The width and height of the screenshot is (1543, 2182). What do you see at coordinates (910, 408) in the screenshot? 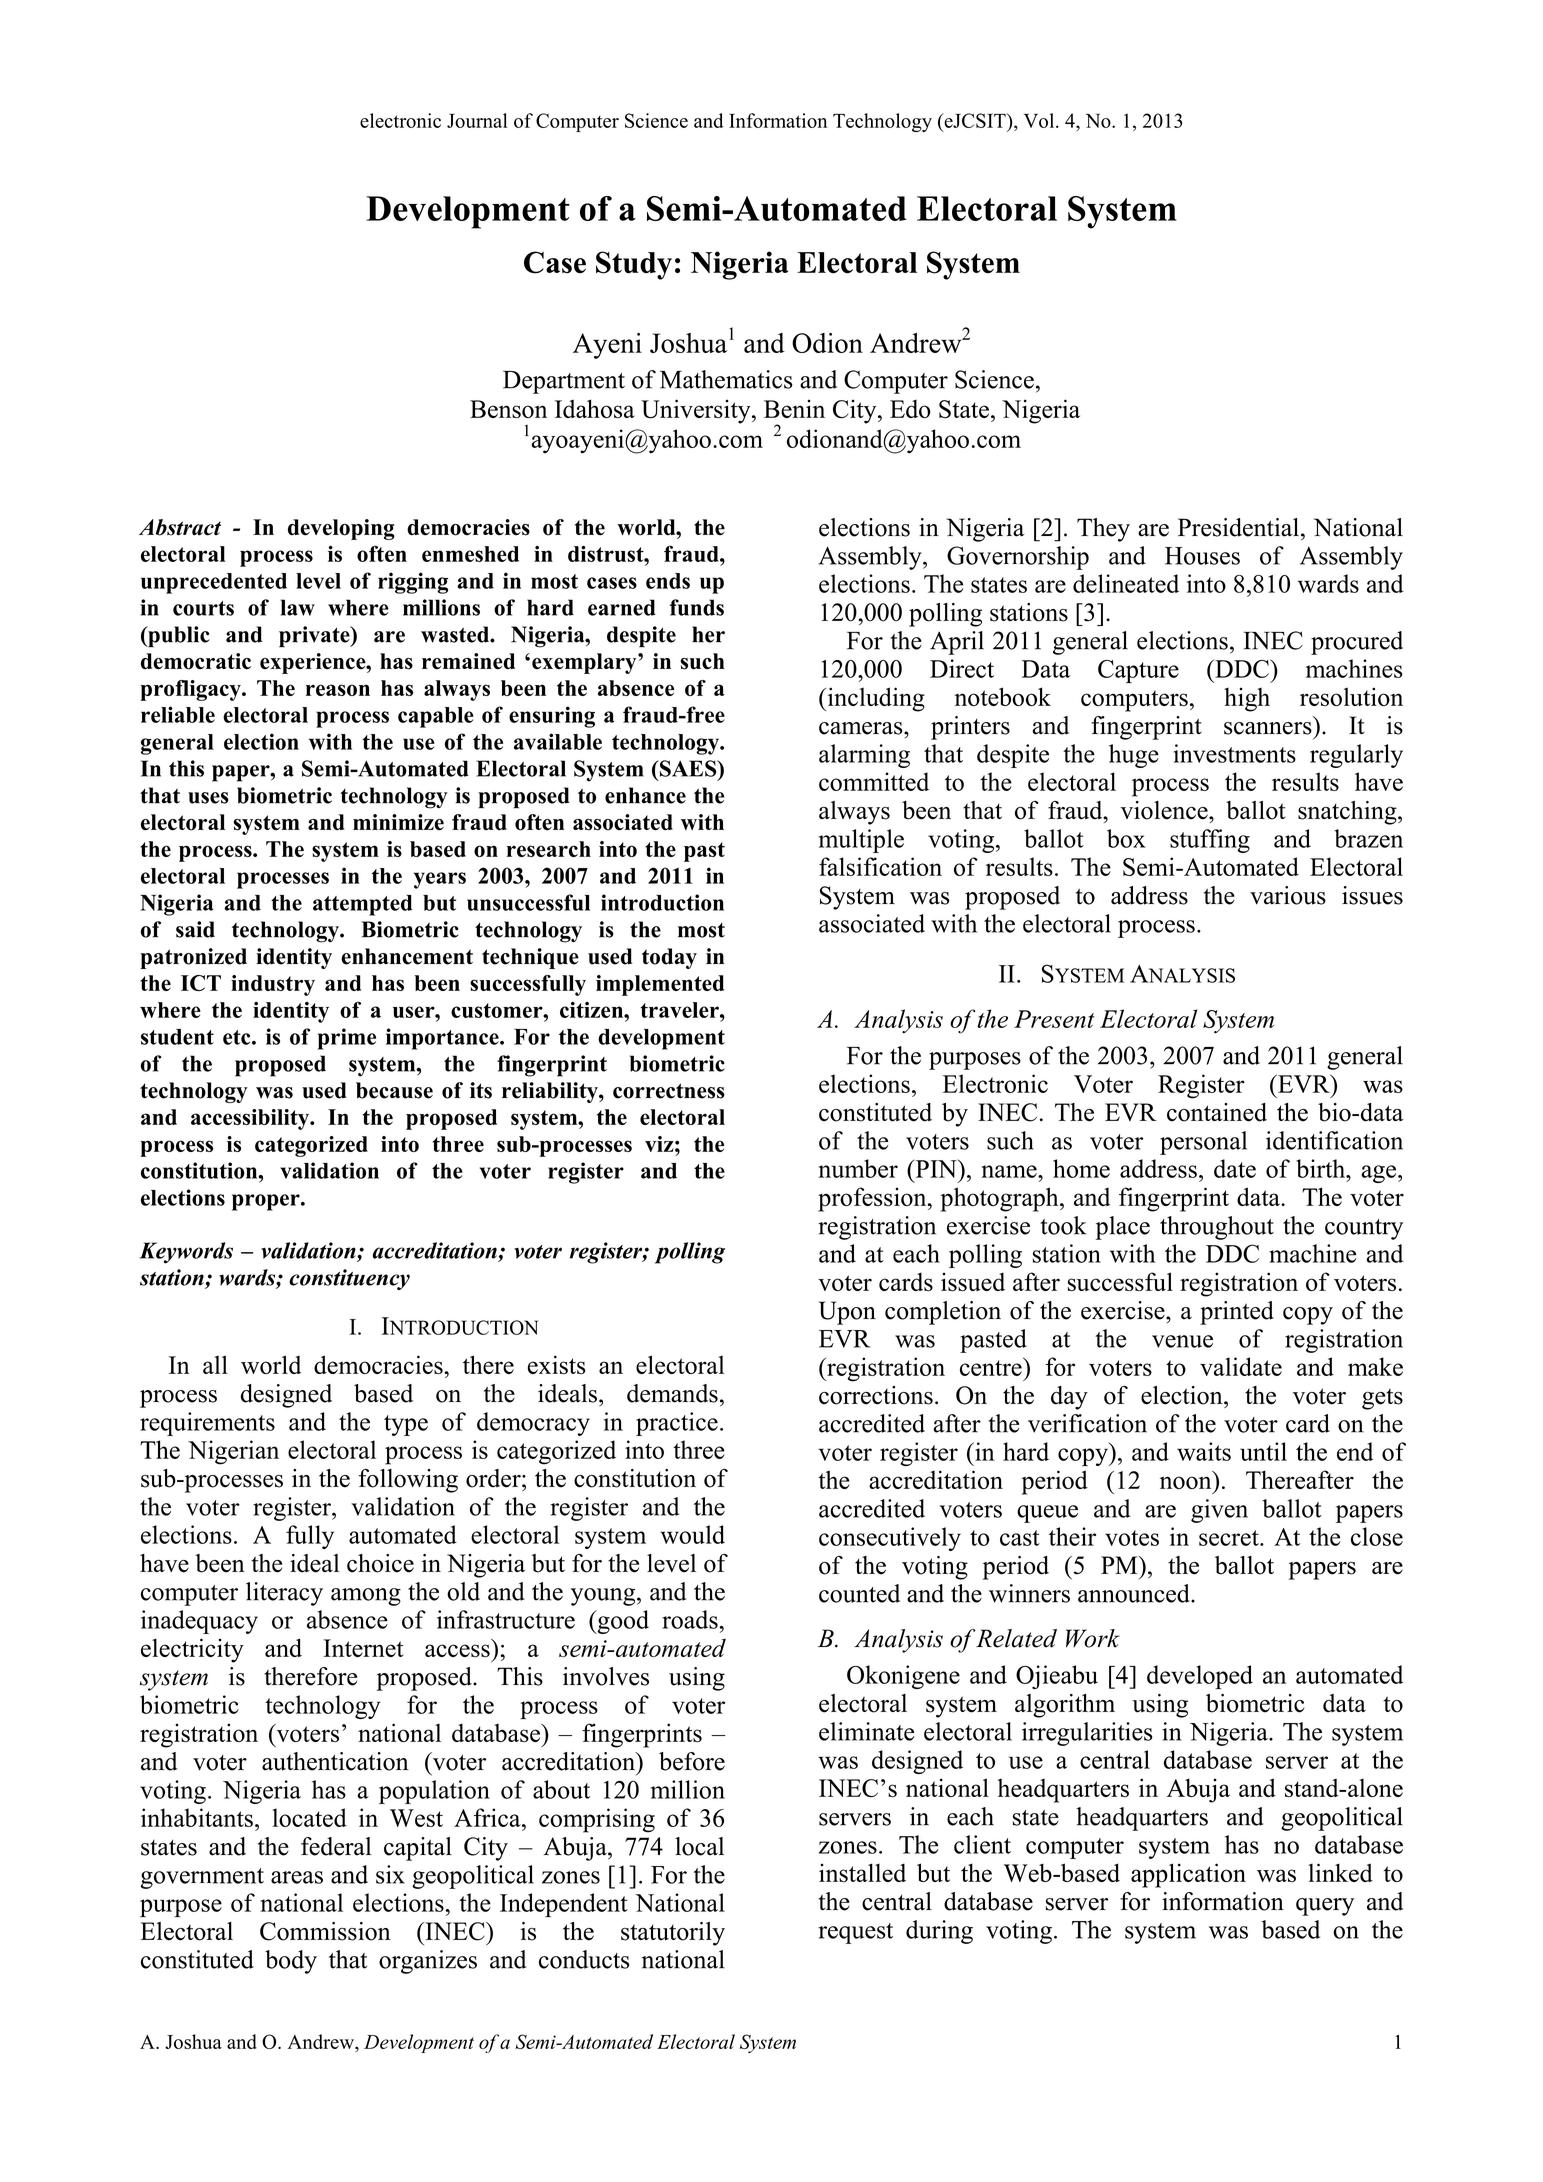
I see `Edo` at bounding box center [910, 408].
